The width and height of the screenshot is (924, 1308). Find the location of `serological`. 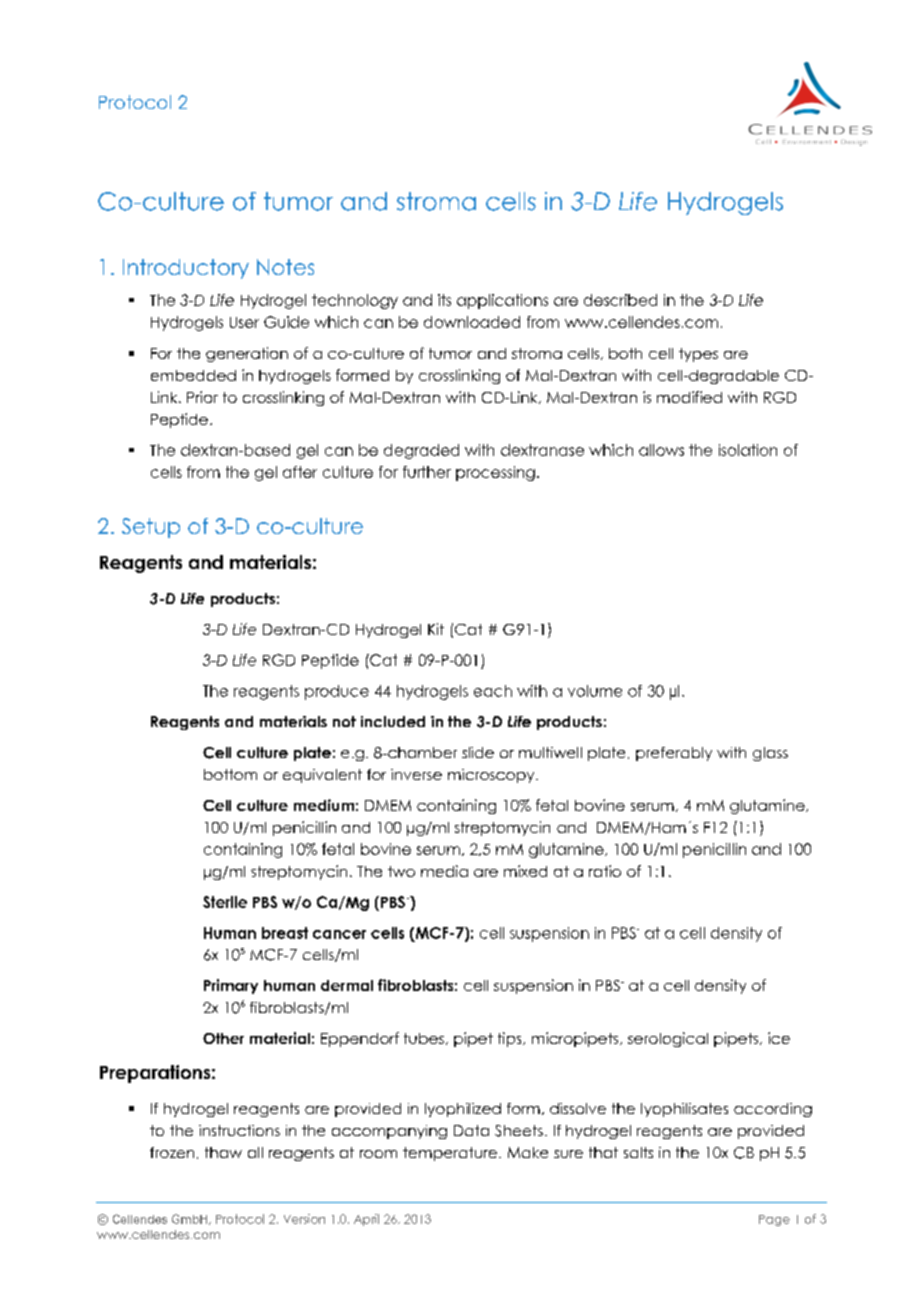

serological is located at coordinates (668, 1039).
